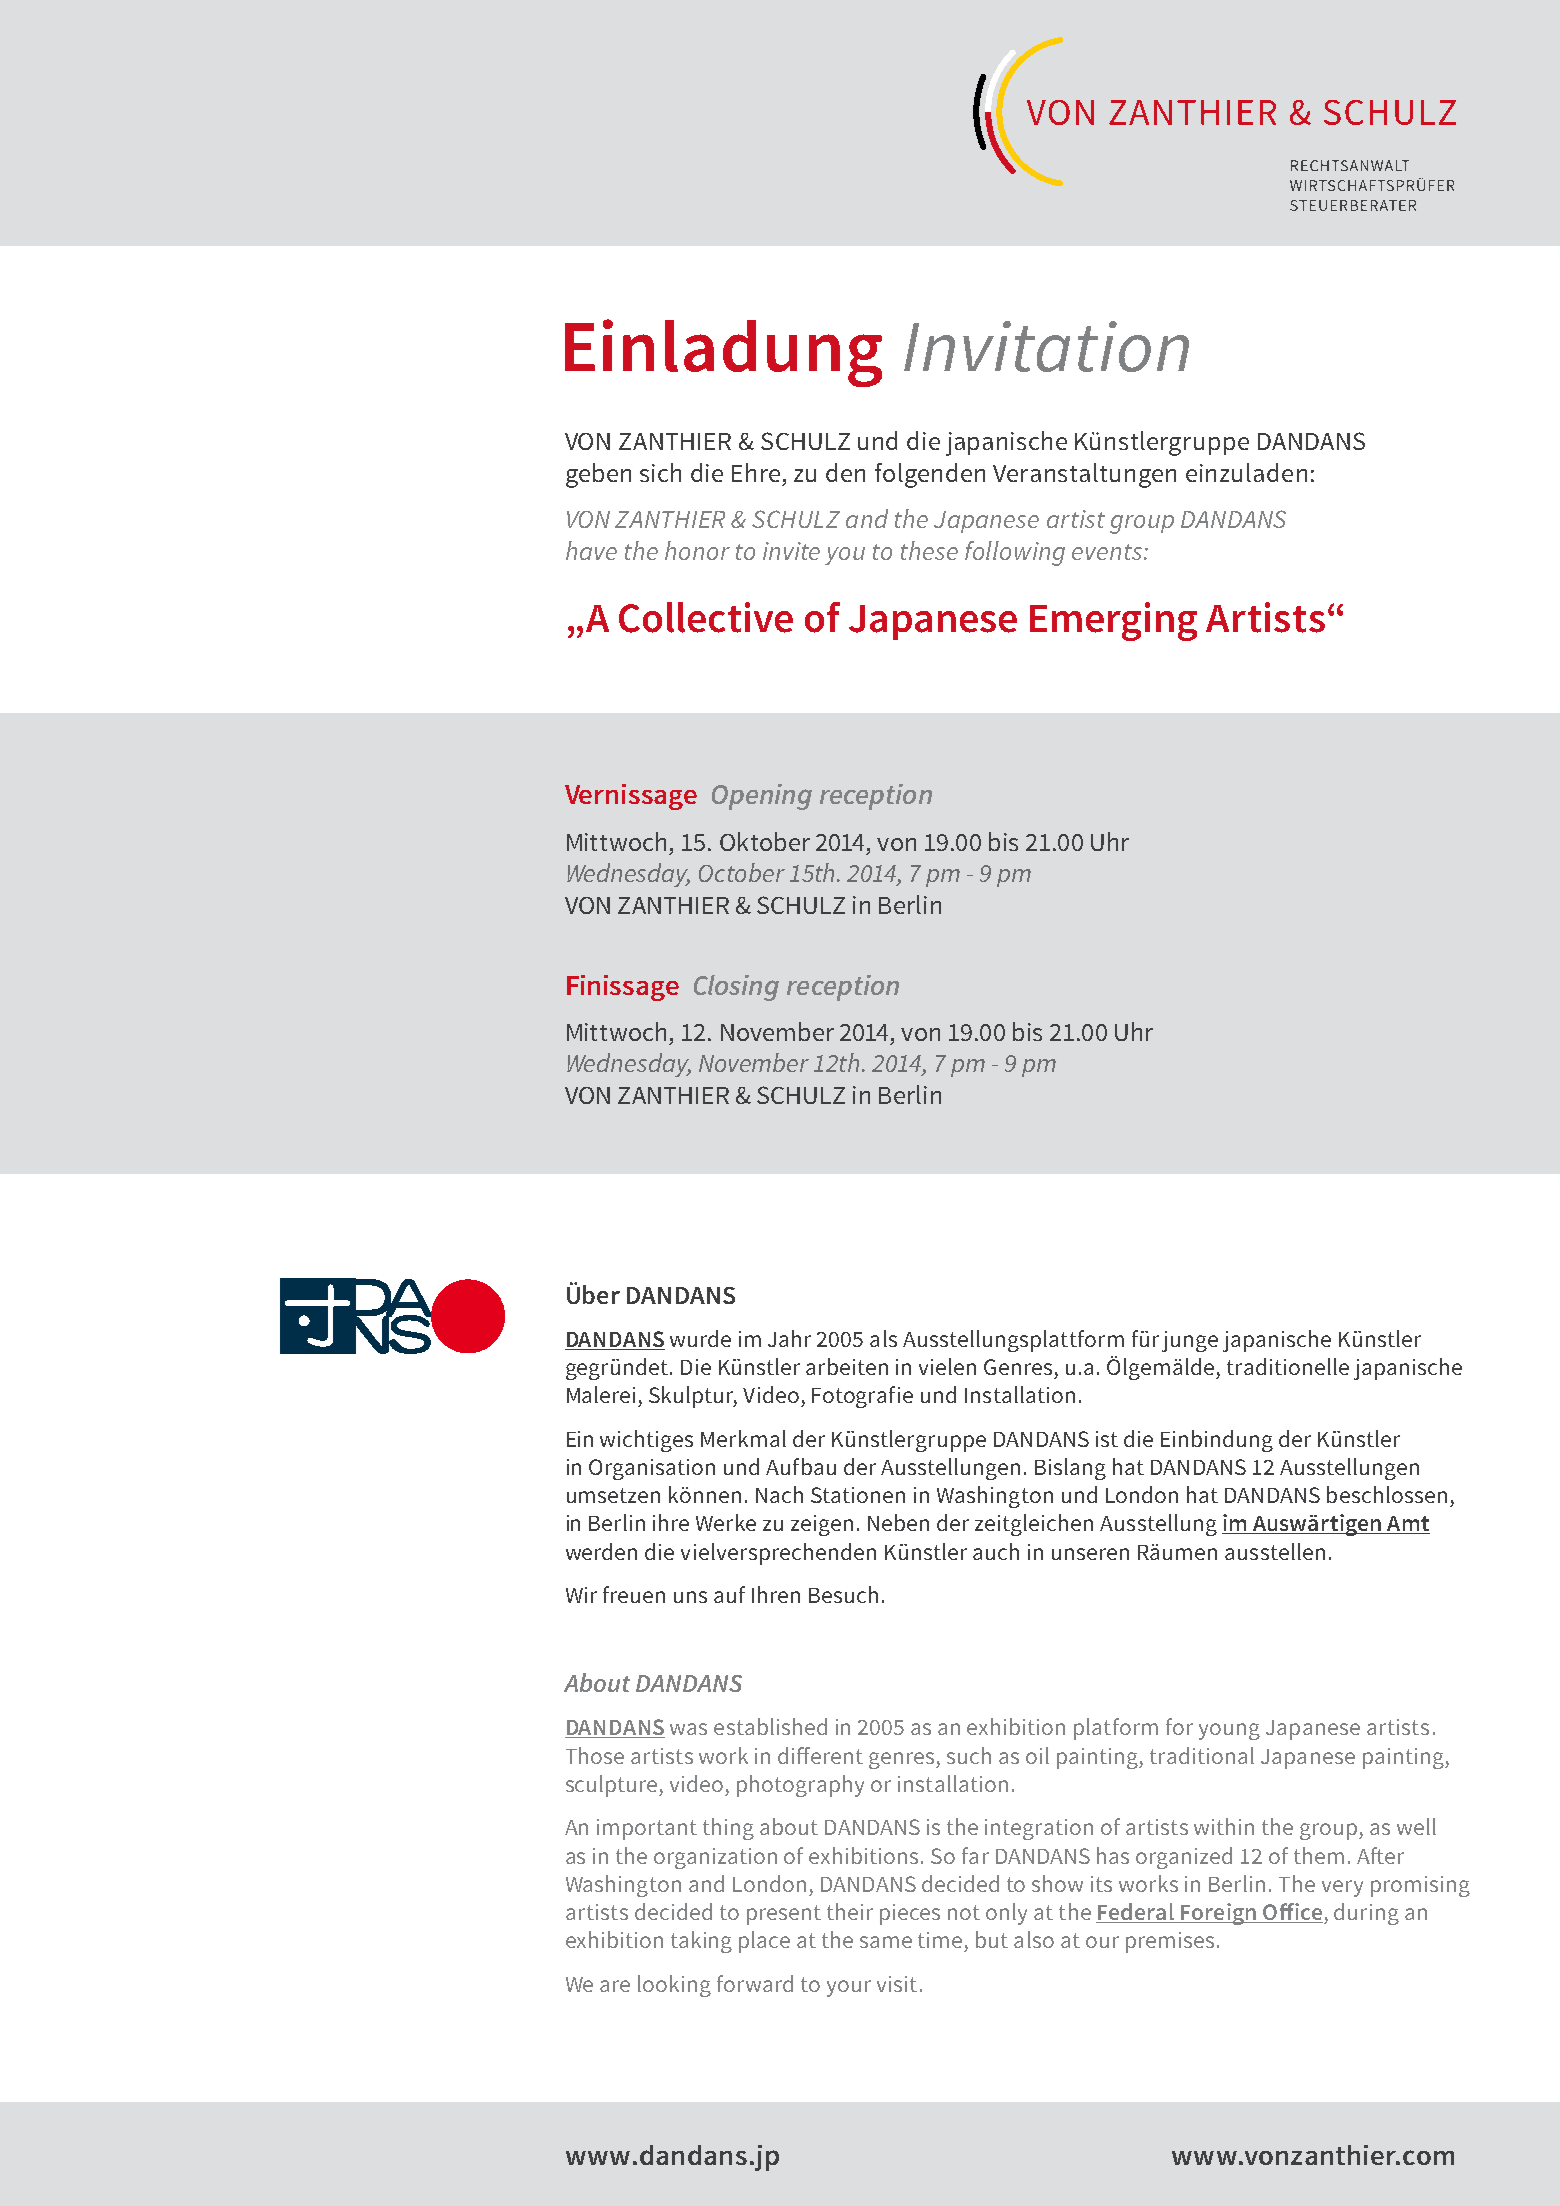 This document has height=2206, width=1560. I want to click on sich, so click(660, 472).
